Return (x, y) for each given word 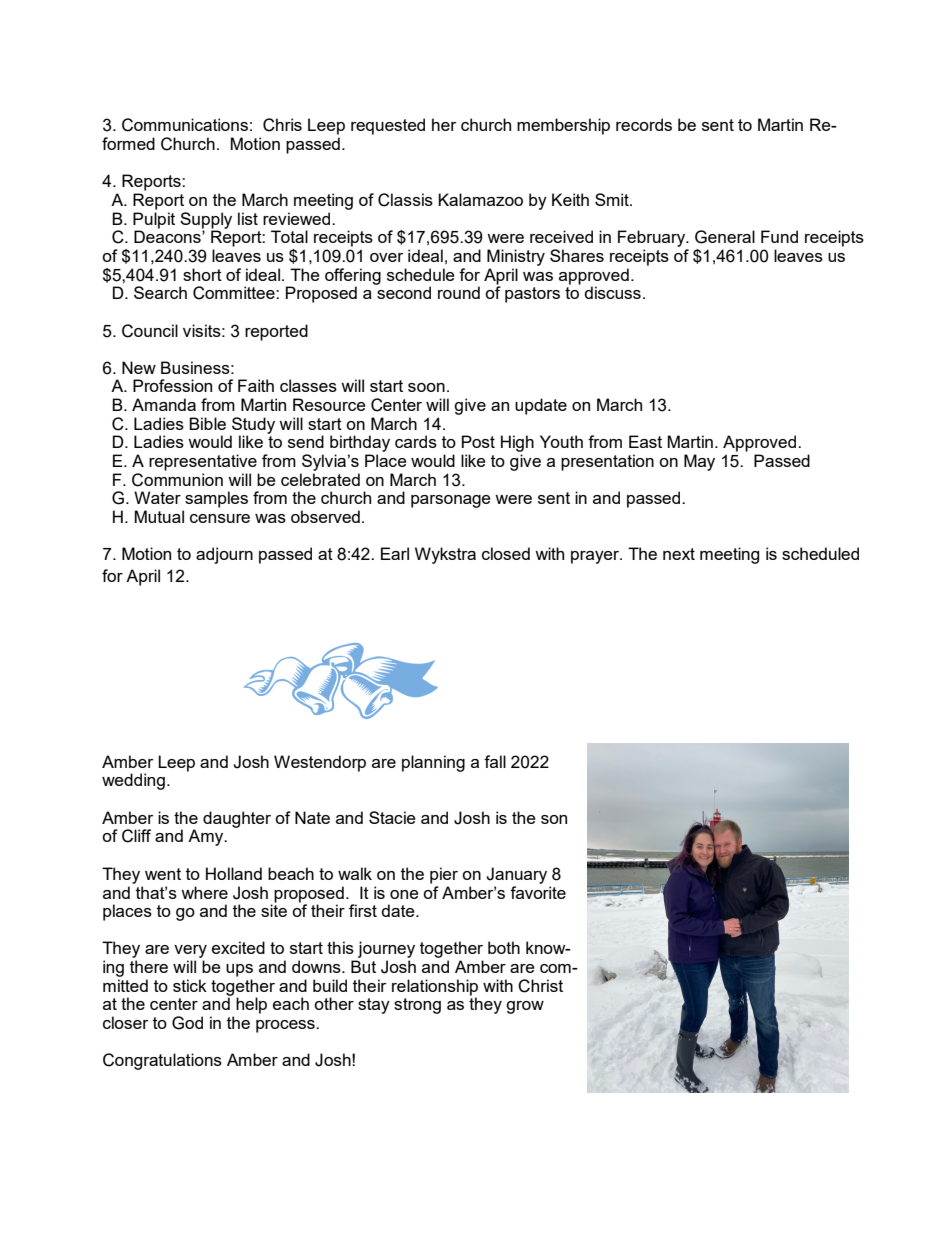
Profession (172, 385)
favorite (538, 891)
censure (220, 518)
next (679, 554)
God (187, 1023)
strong (417, 1006)
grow (525, 1007)
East (645, 441)
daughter (237, 819)
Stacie (392, 817)
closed (506, 553)
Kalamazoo (480, 199)
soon (426, 387)
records (644, 124)
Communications (185, 125)
